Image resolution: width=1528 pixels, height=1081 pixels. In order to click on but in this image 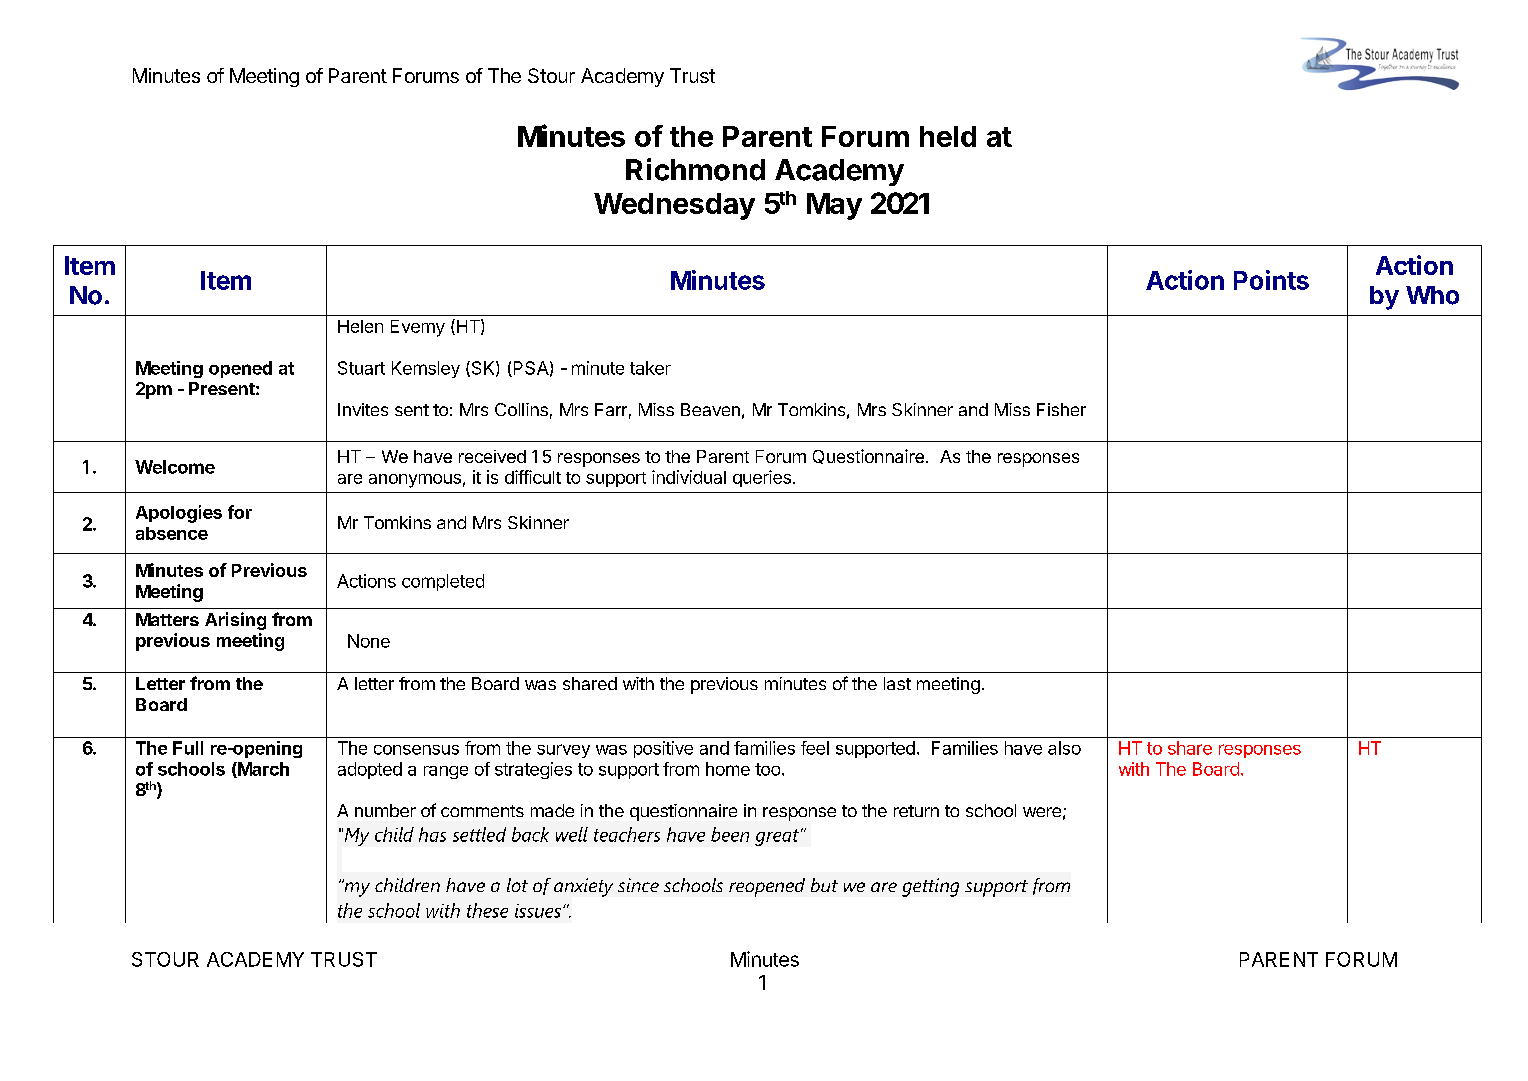, I will do `click(824, 885)`.
